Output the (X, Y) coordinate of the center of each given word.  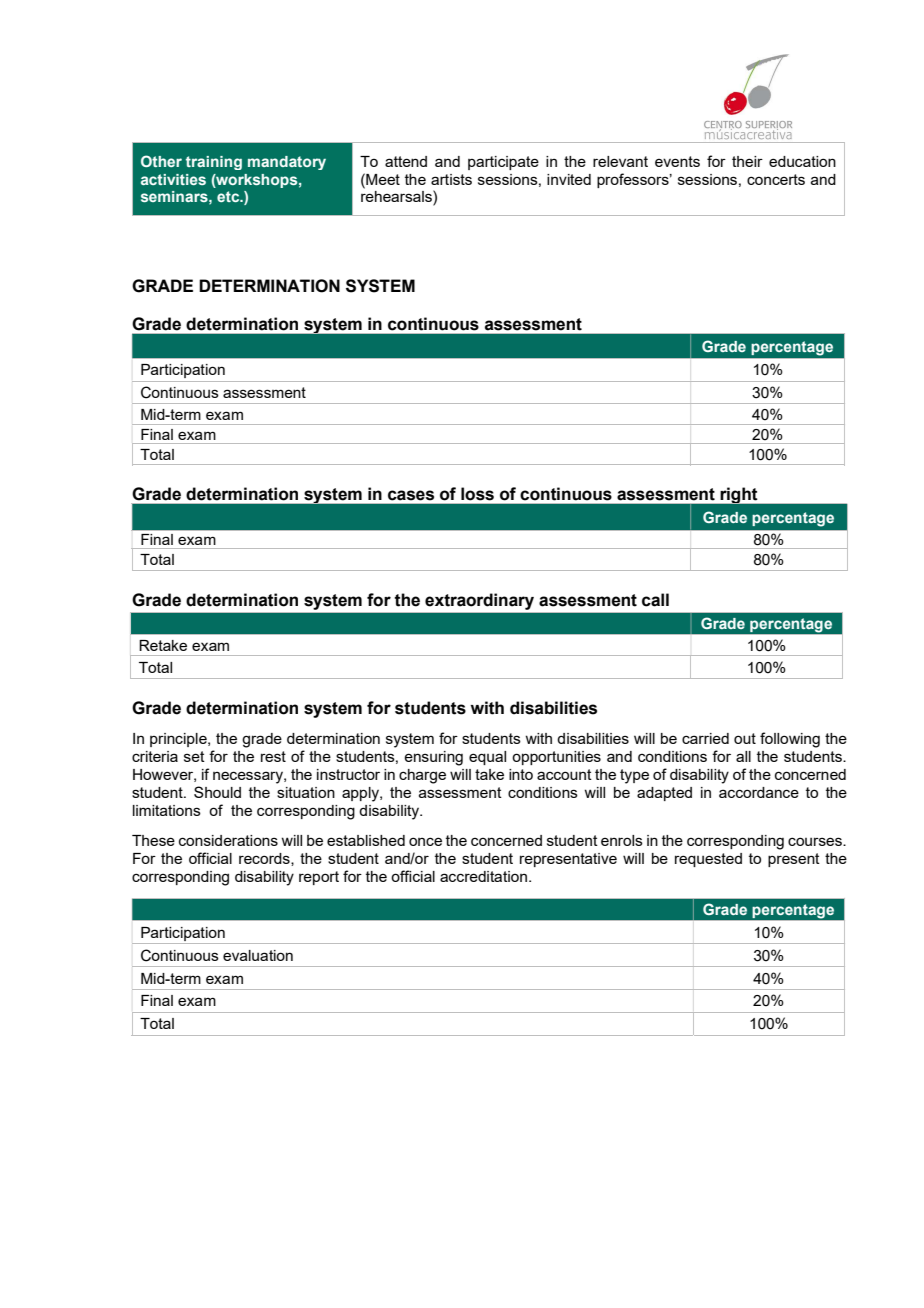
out (745, 738)
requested (708, 860)
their (747, 161)
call (655, 600)
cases (411, 495)
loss (477, 494)
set (194, 756)
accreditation (483, 876)
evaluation (258, 955)
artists (451, 179)
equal (487, 758)
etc (229, 196)
